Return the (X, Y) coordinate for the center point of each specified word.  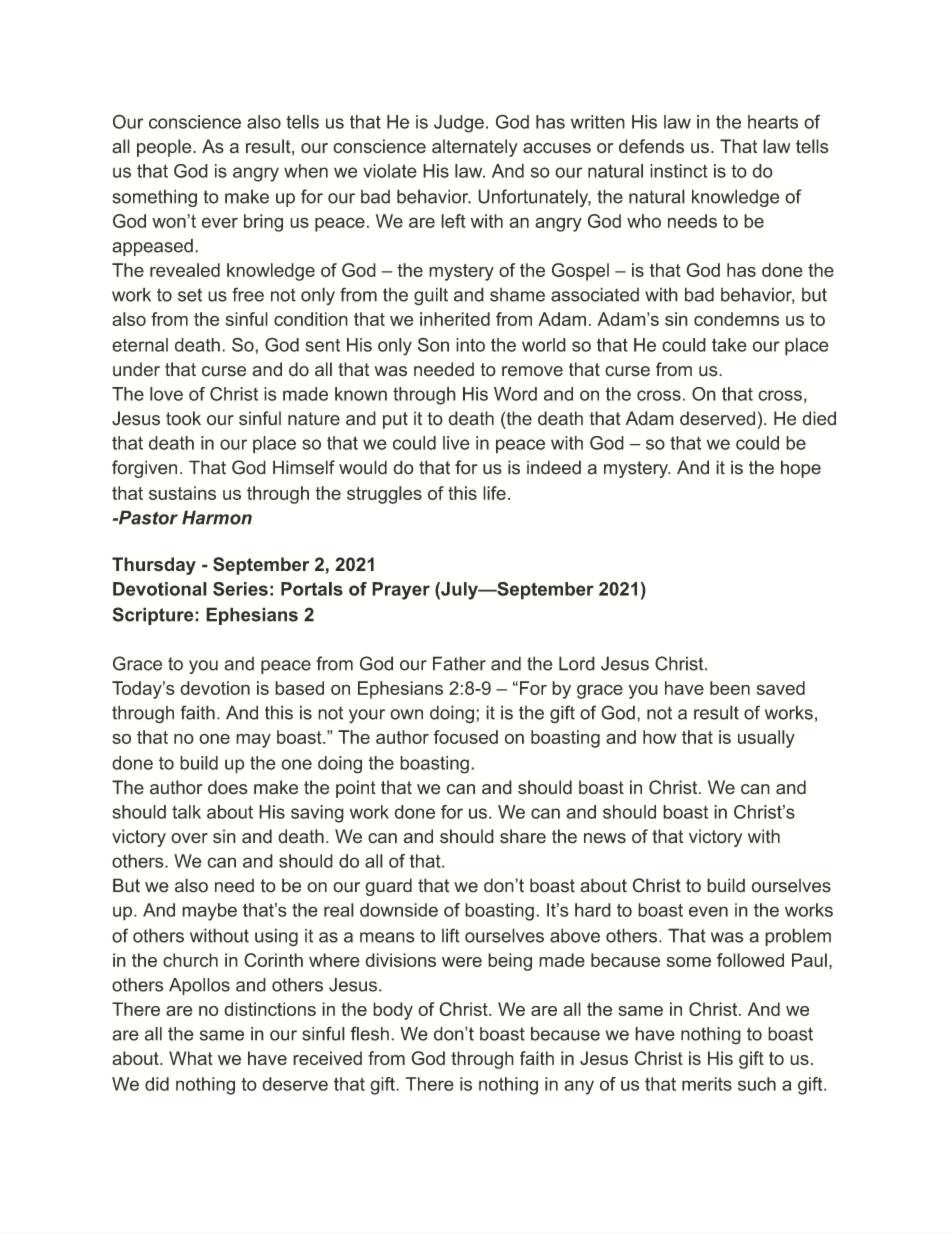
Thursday (154, 566)
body (393, 1011)
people (165, 148)
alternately (475, 148)
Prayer (401, 591)
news (605, 838)
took (183, 418)
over (189, 838)
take (729, 345)
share (523, 836)
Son (433, 344)
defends (651, 146)
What (191, 1058)
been (730, 688)
